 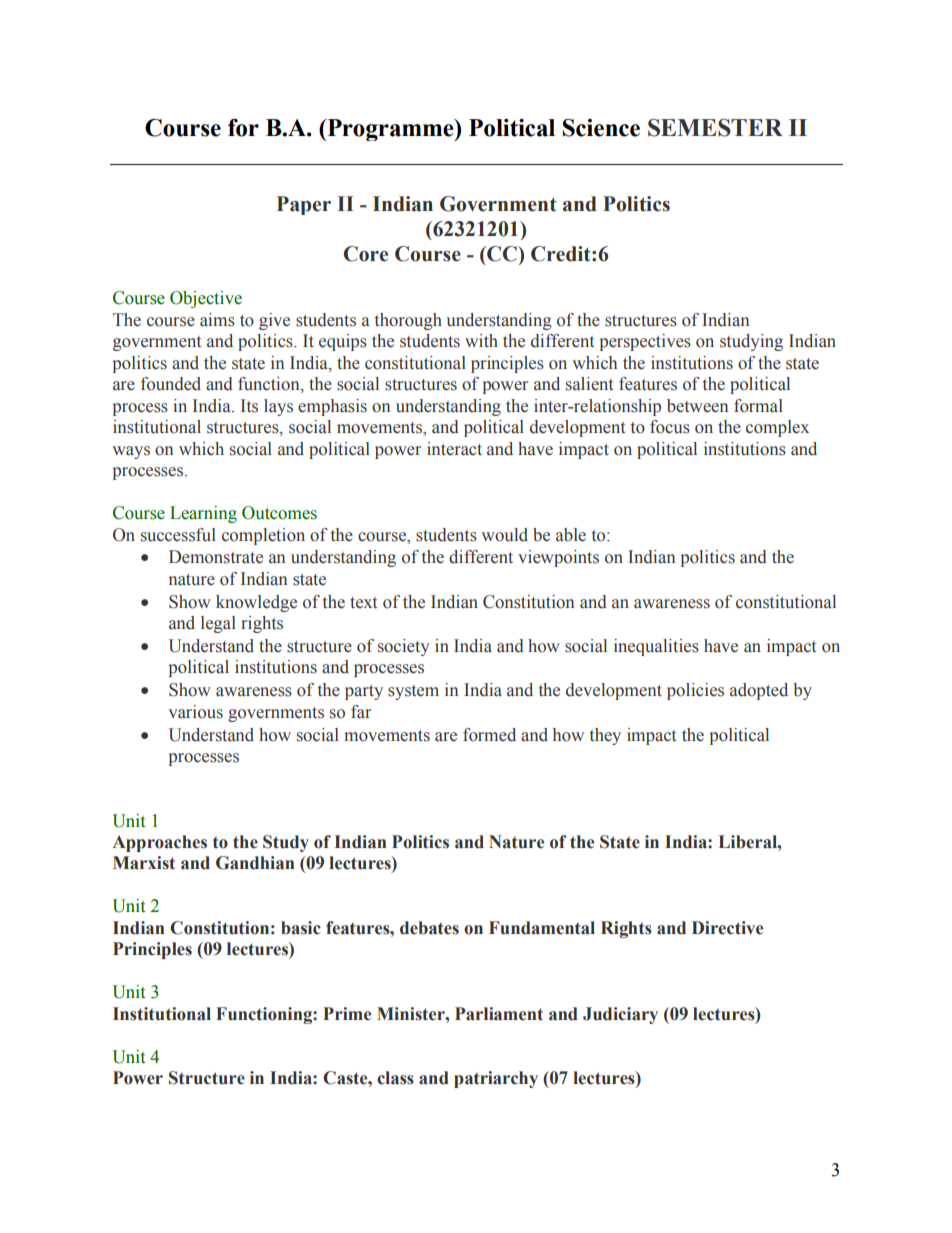 What do you see at coordinates (304, 205) in the document?
I see `Paper` at bounding box center [304, 205].
